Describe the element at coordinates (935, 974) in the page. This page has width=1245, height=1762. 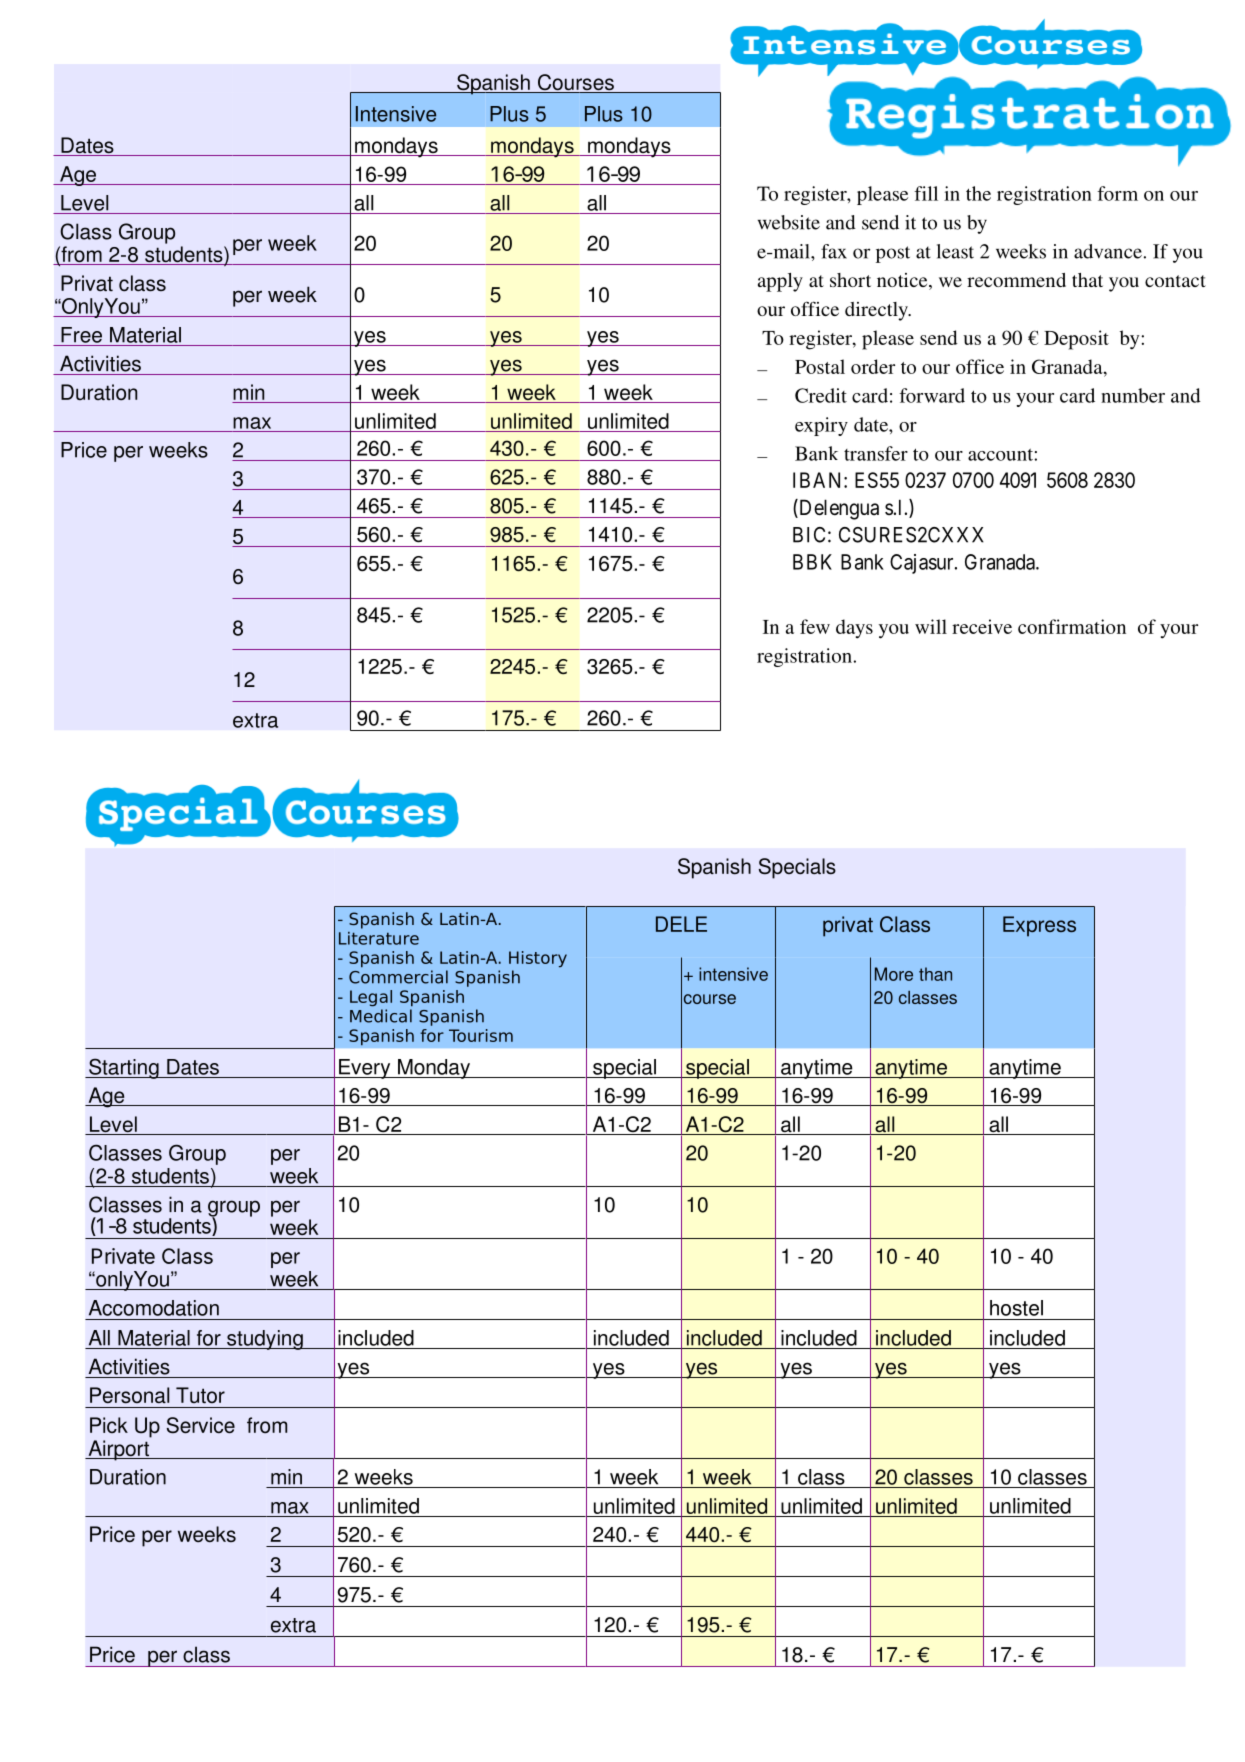
I see `than` at that location.
